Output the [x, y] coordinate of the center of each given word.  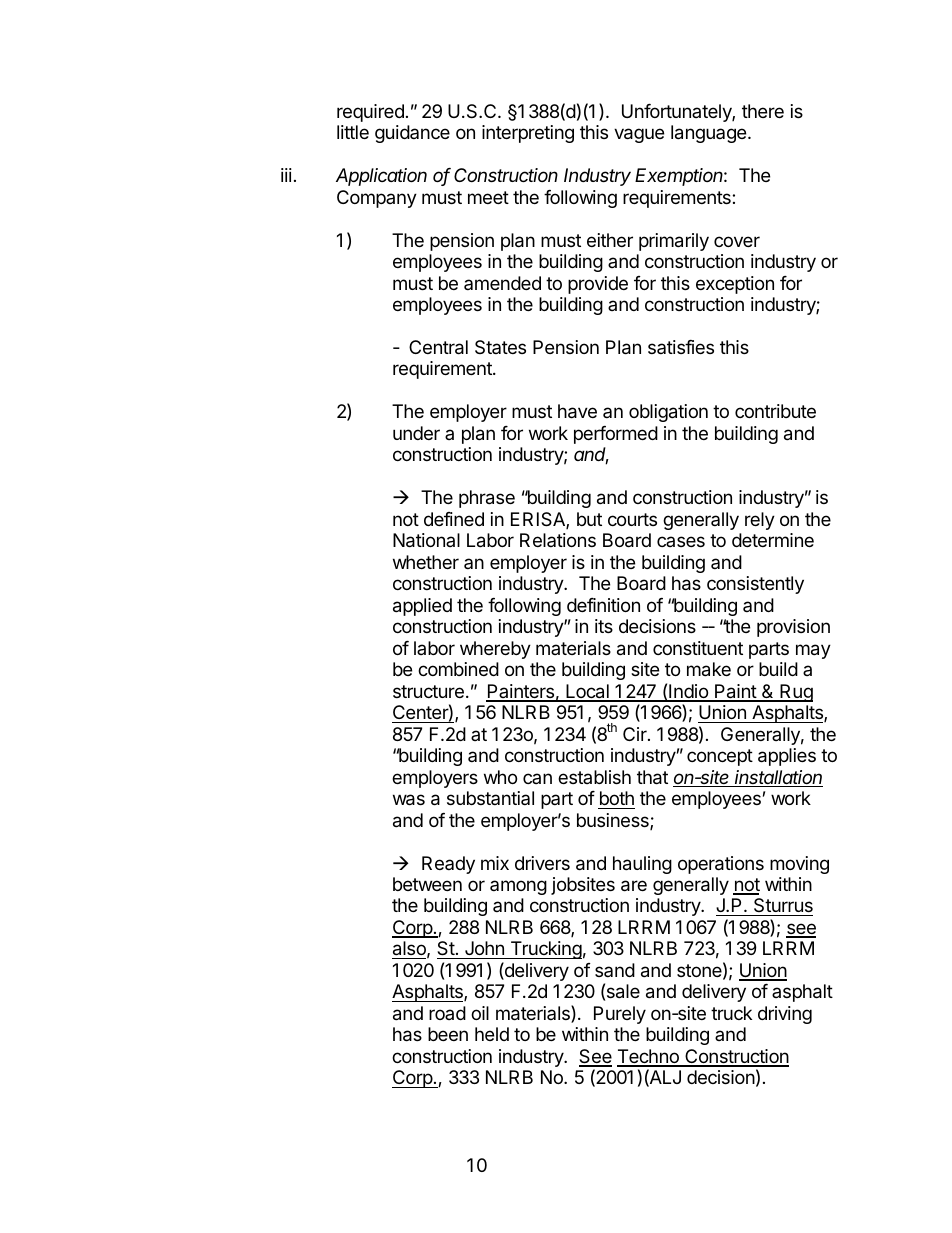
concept [720, 757]
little [353, 132]
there [763, 111]
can [537, 778]
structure [428, 691]
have [577, 411]
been [448, 1034]
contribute [775, 411]
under [416, 433]
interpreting [528, 134]
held [492, 1034]
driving [785, 1015]
